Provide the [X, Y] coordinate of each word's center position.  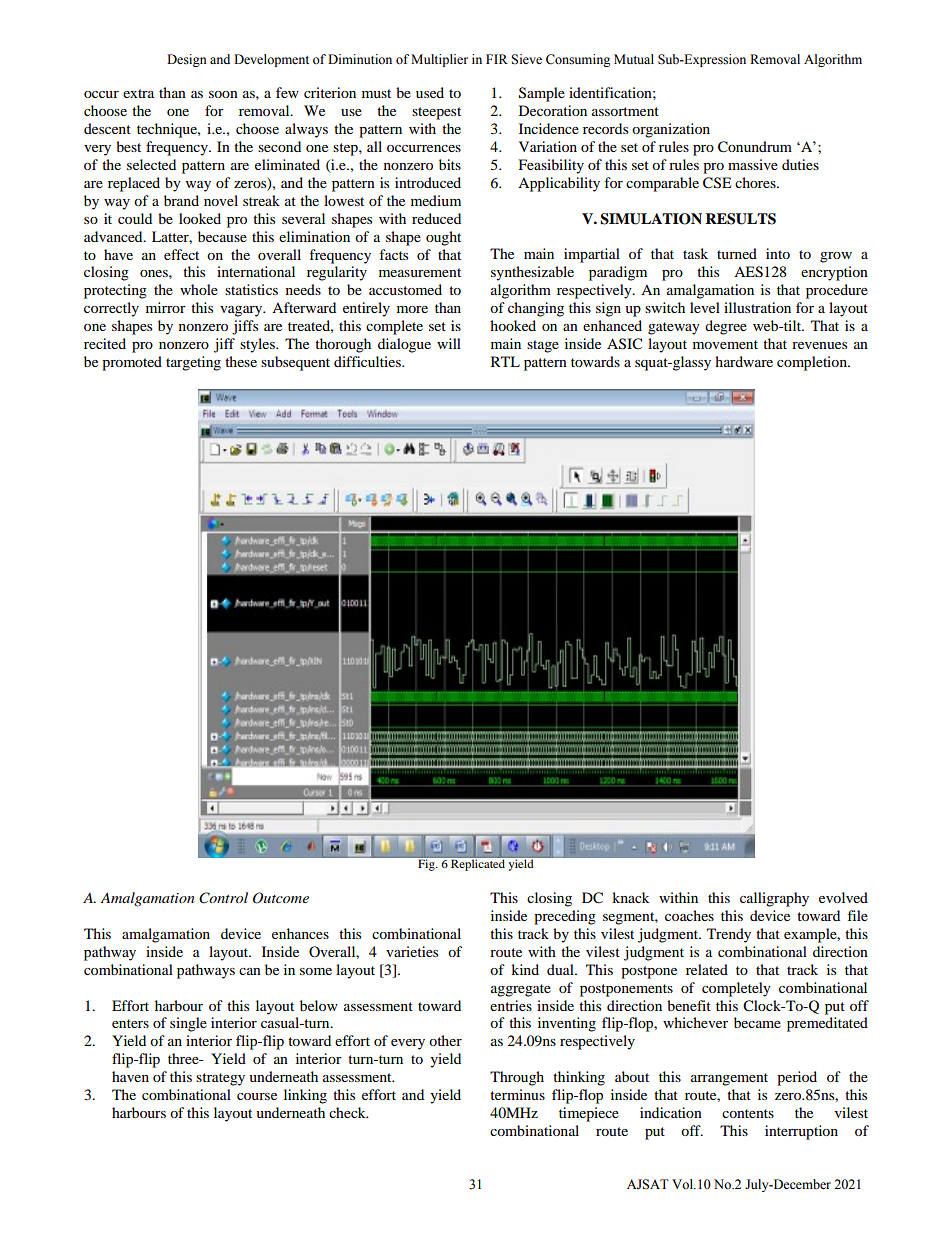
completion [813, 363]
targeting [193, 363]
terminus [517, 1094]
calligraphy [774, 899]
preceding [565, 917]
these [241, 361]
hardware [744, 361]
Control [223, 898]
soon [223, 94]
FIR [497, 59]
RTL [505, 361]
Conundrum [755, 147]
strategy [220, 1079]
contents [748, 1113]
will [449, 343]
